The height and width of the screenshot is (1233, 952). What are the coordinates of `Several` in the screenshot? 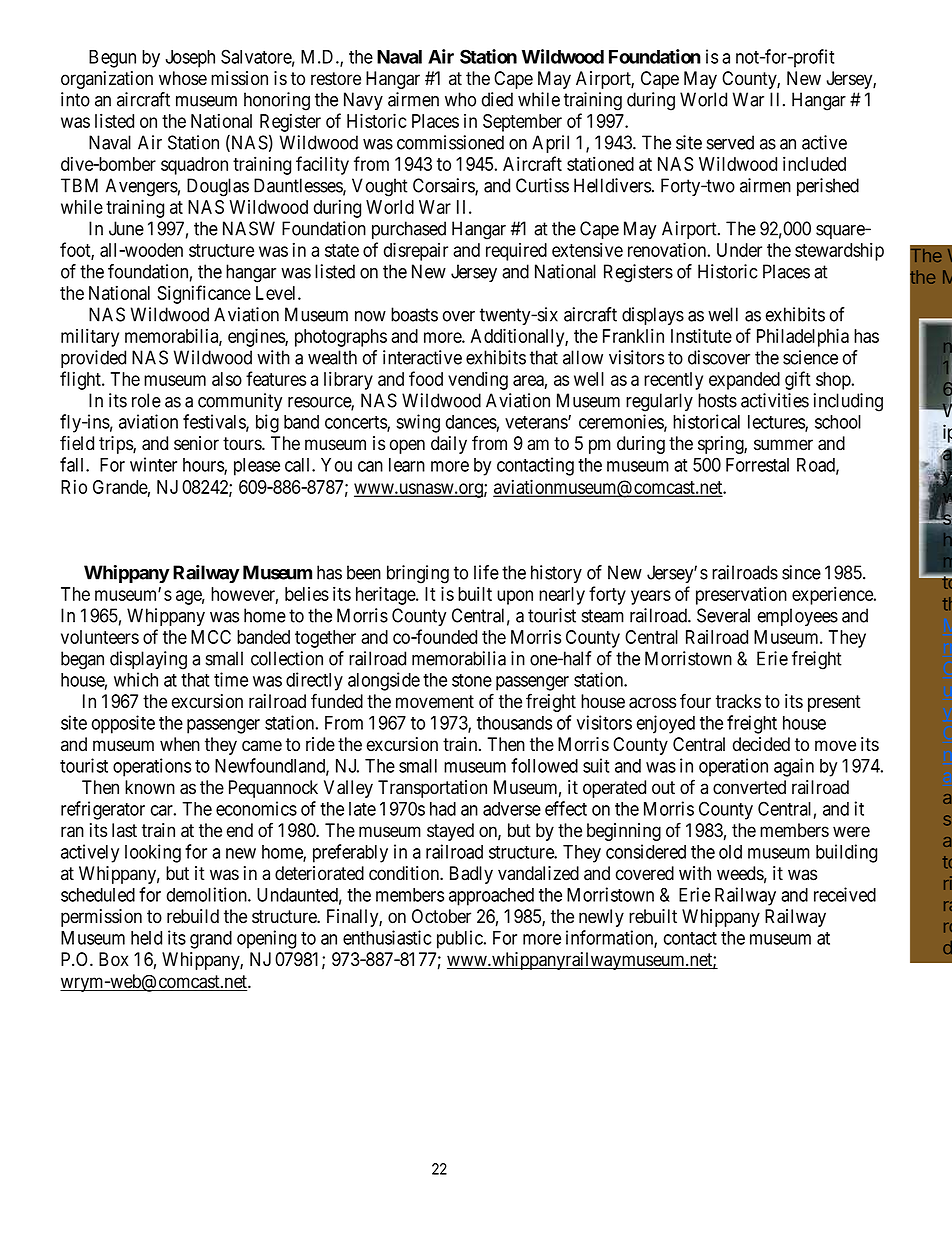 It's located at (723, 615).
